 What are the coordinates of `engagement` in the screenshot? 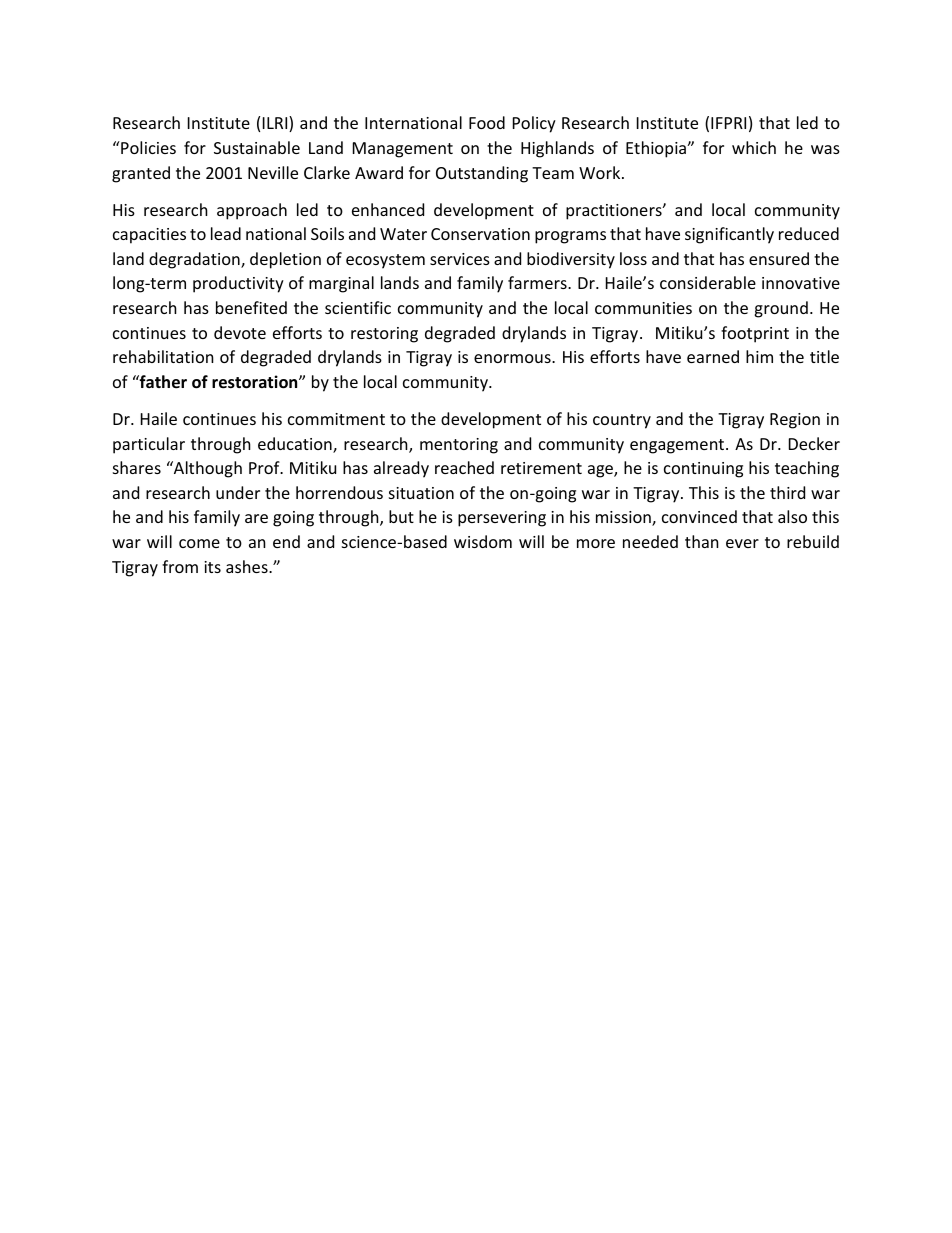 It's located at (678, 446).
